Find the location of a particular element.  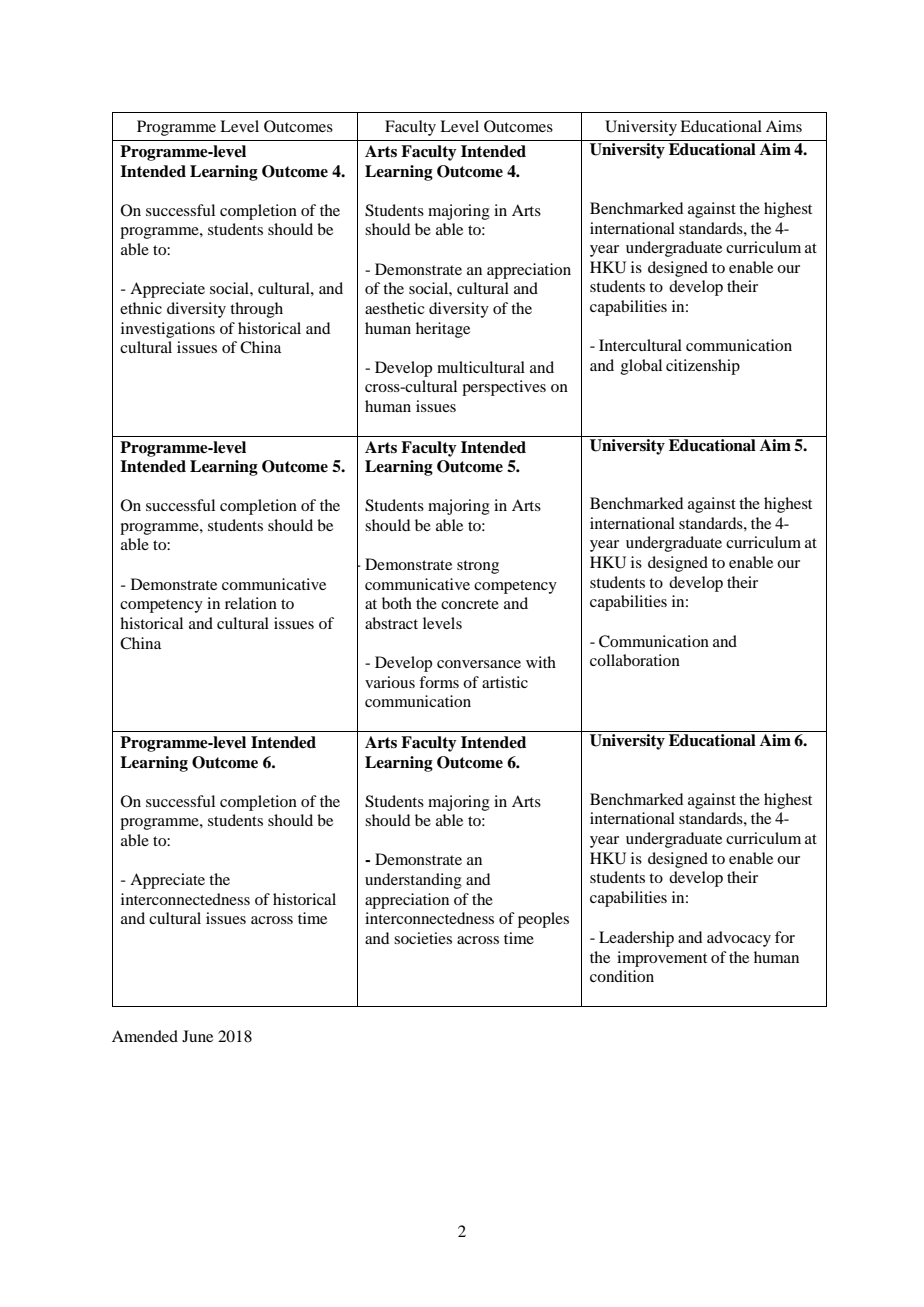

through is located at coordinates (256, 310).
